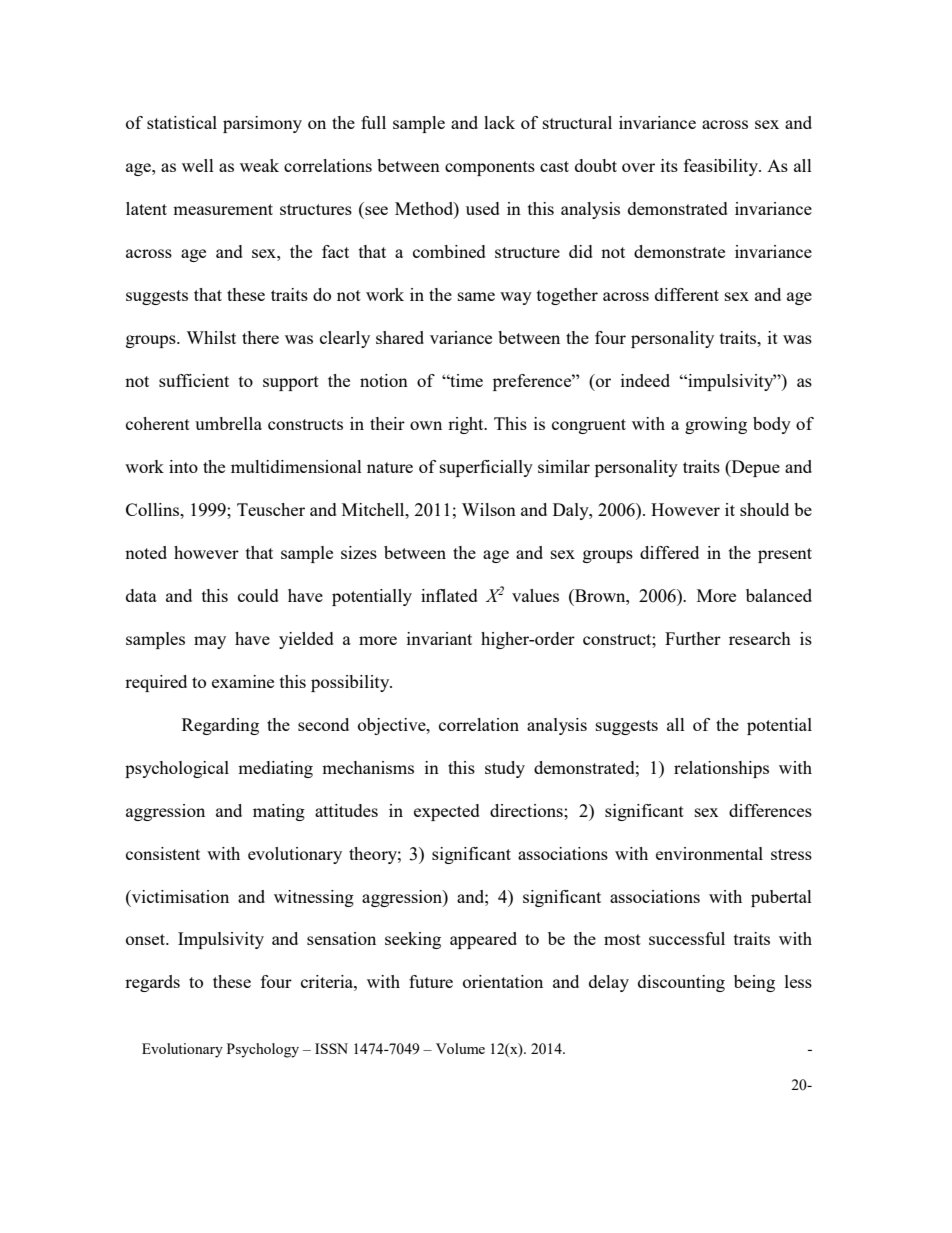 The height and width of the screenshot is (1233, 952). What do you see at coordinates (467, 425) in the screenshot?
I see `right` at bounding box center [467, 425].
